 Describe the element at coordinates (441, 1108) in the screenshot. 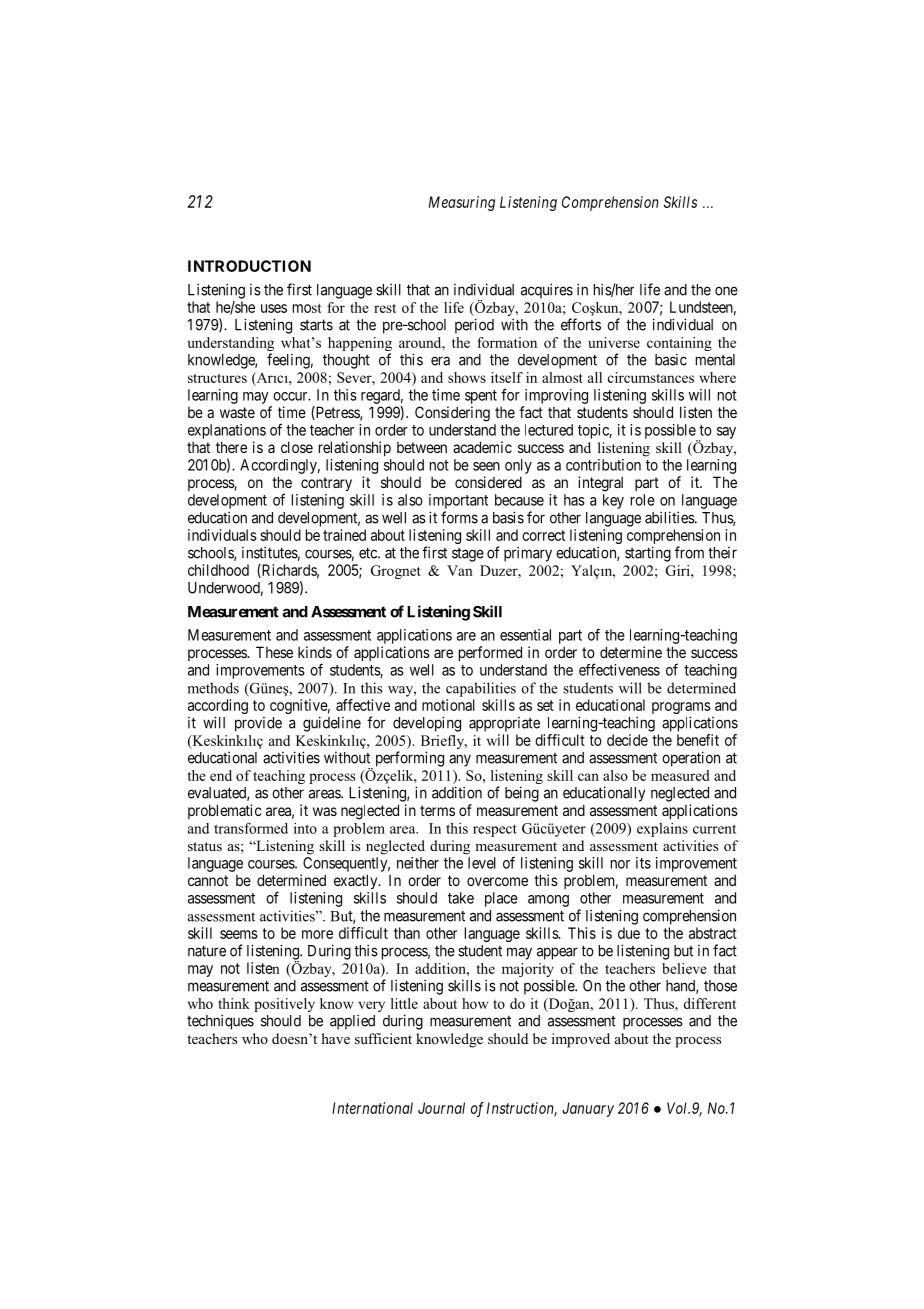

I see `Journal` at that location.
